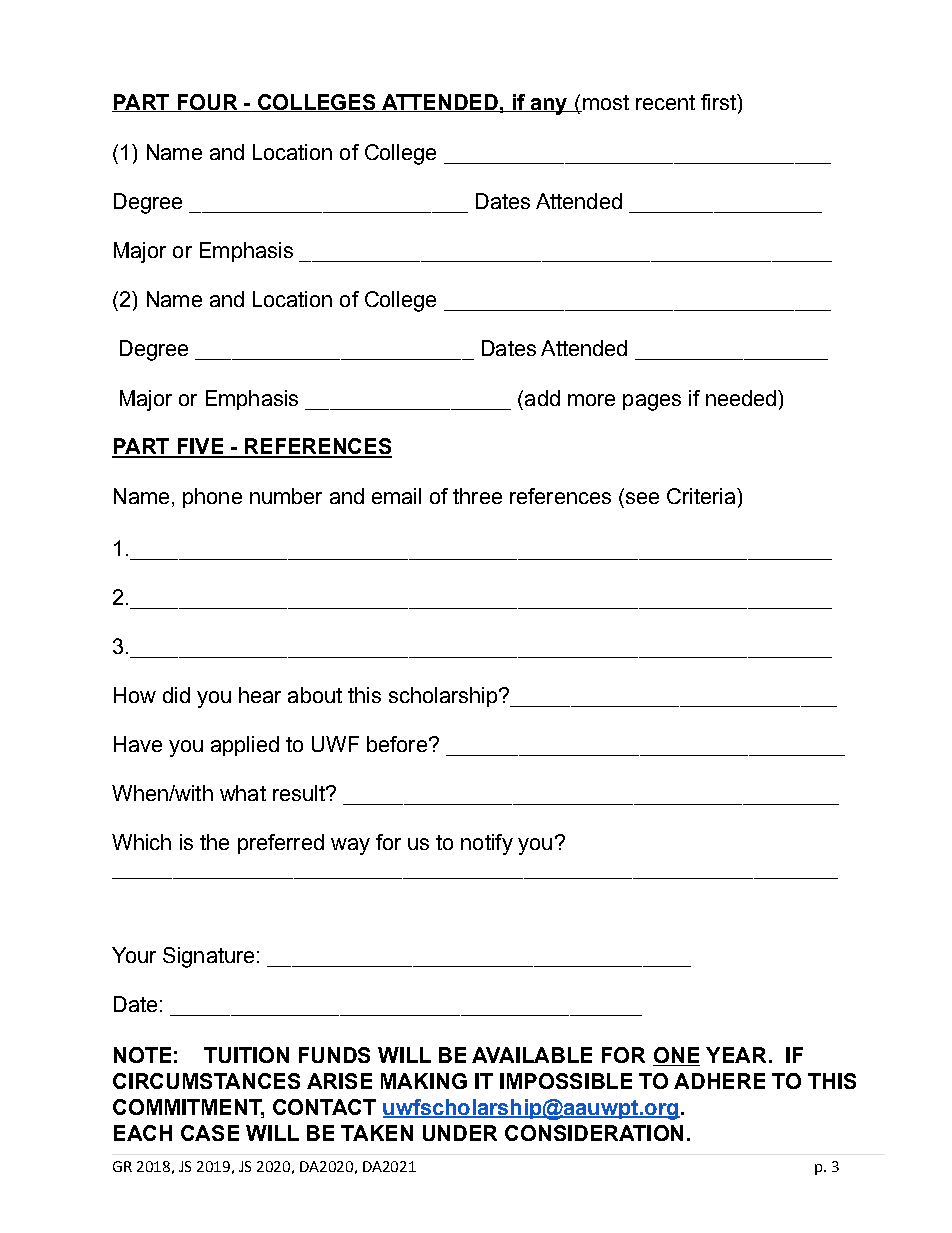  What do you see at coordinates (397, 744) in the screenshot?
I see `before` at bounding box center [397, 744].
